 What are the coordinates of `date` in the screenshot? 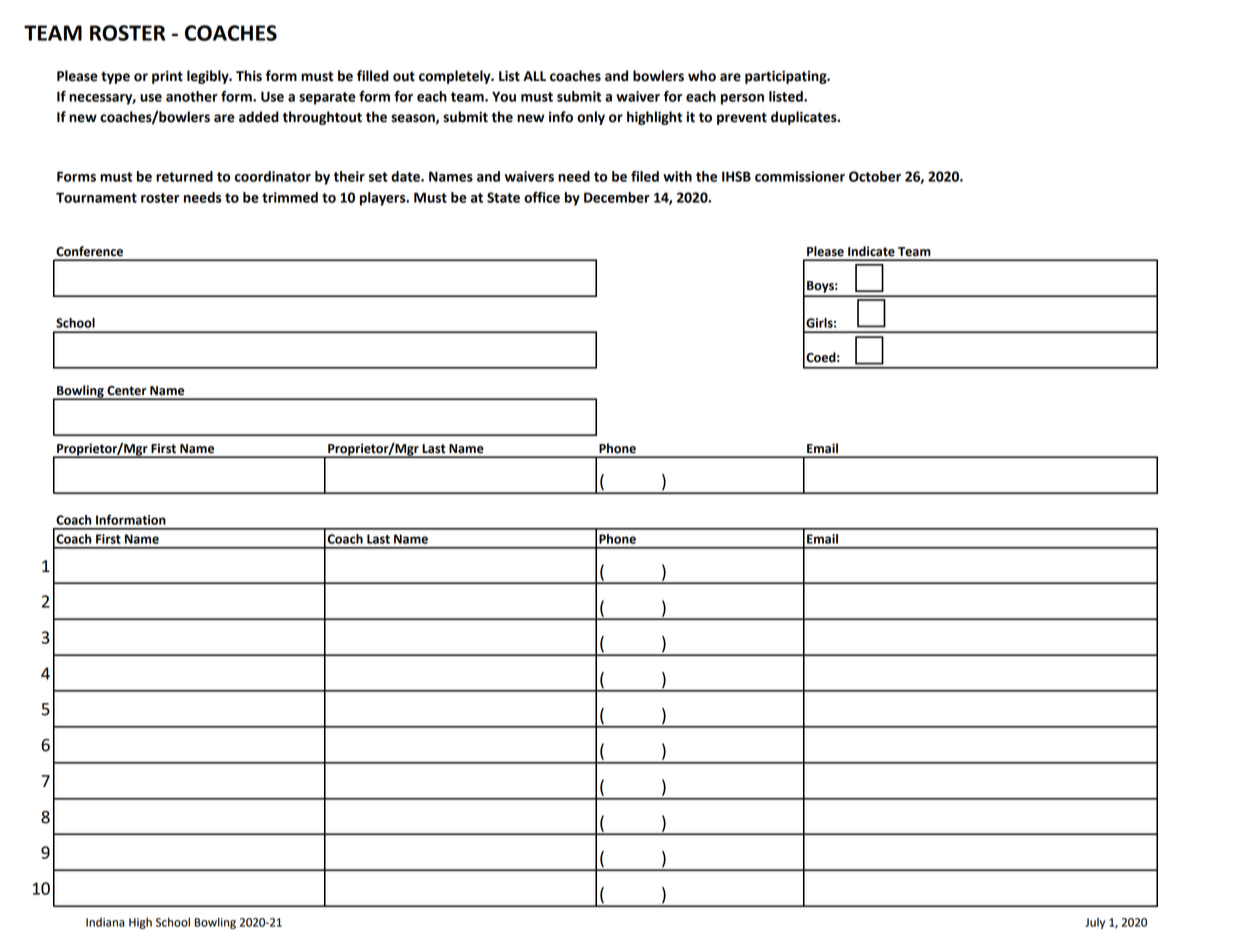 It's located at (406, 176).
